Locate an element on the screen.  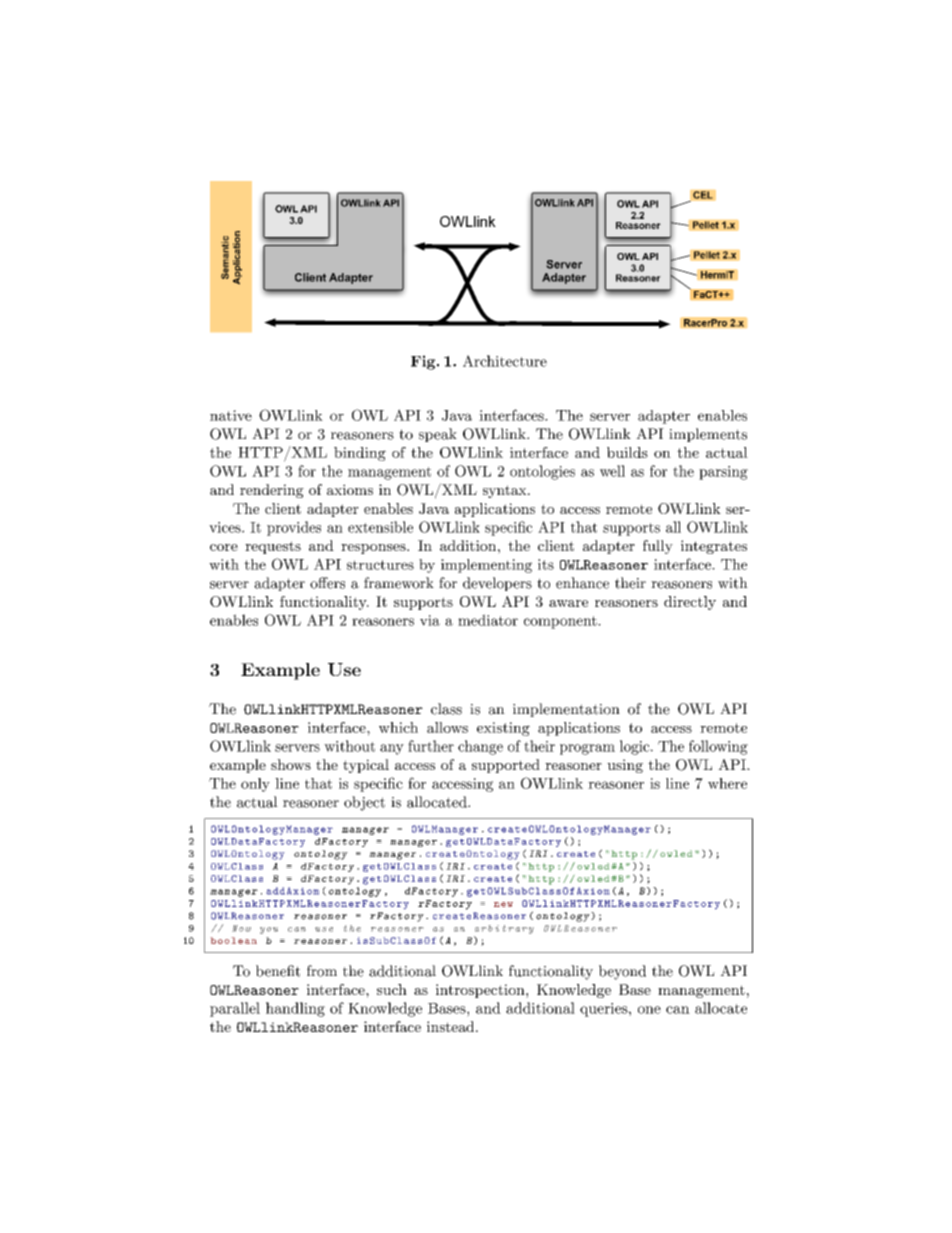
queries is located at coordinates (604, 1010).
